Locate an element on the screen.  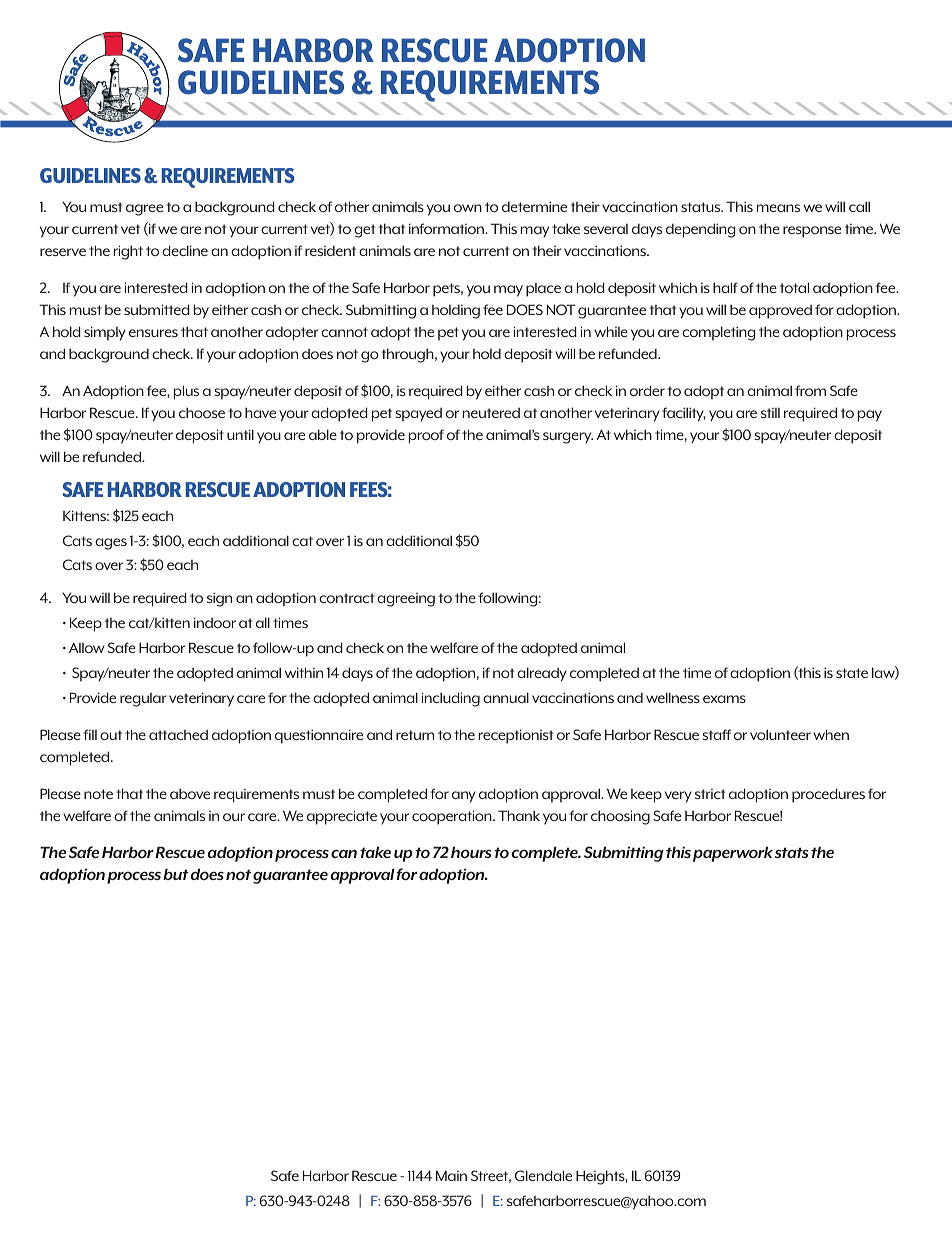
still is located at coordinates (770, 413).
